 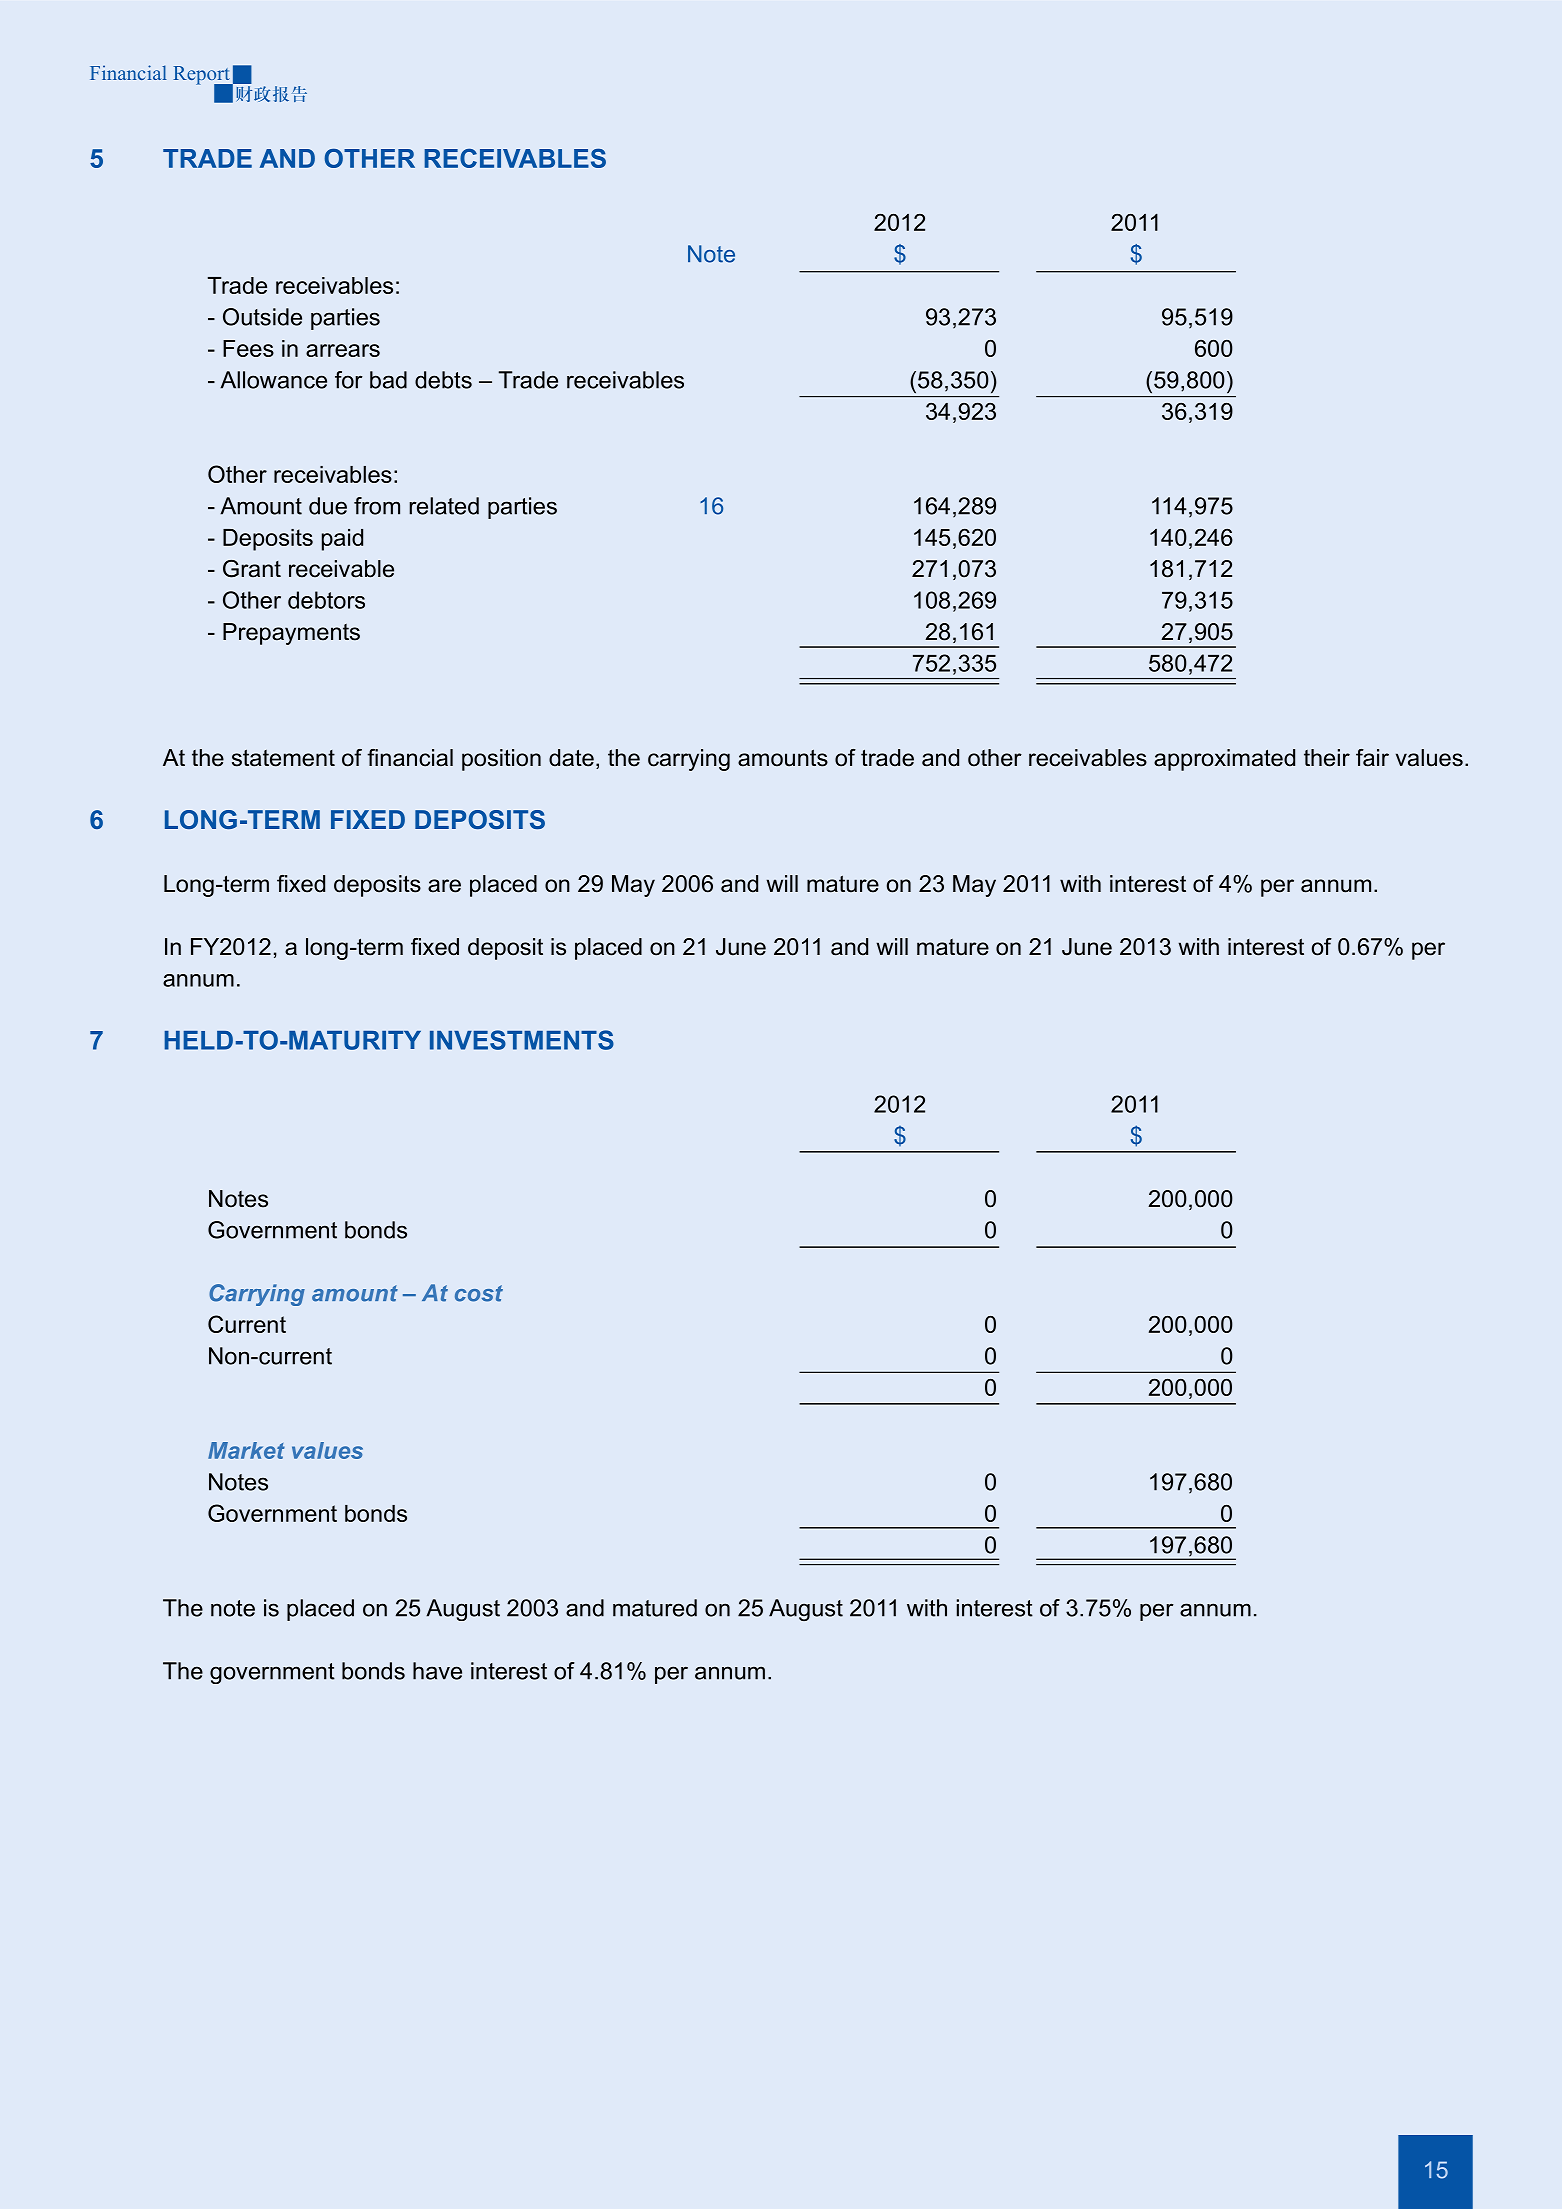 What do you see at coordinates (444, 506) in the screenshot?
I see `related` at bounding box center [444, 506].
